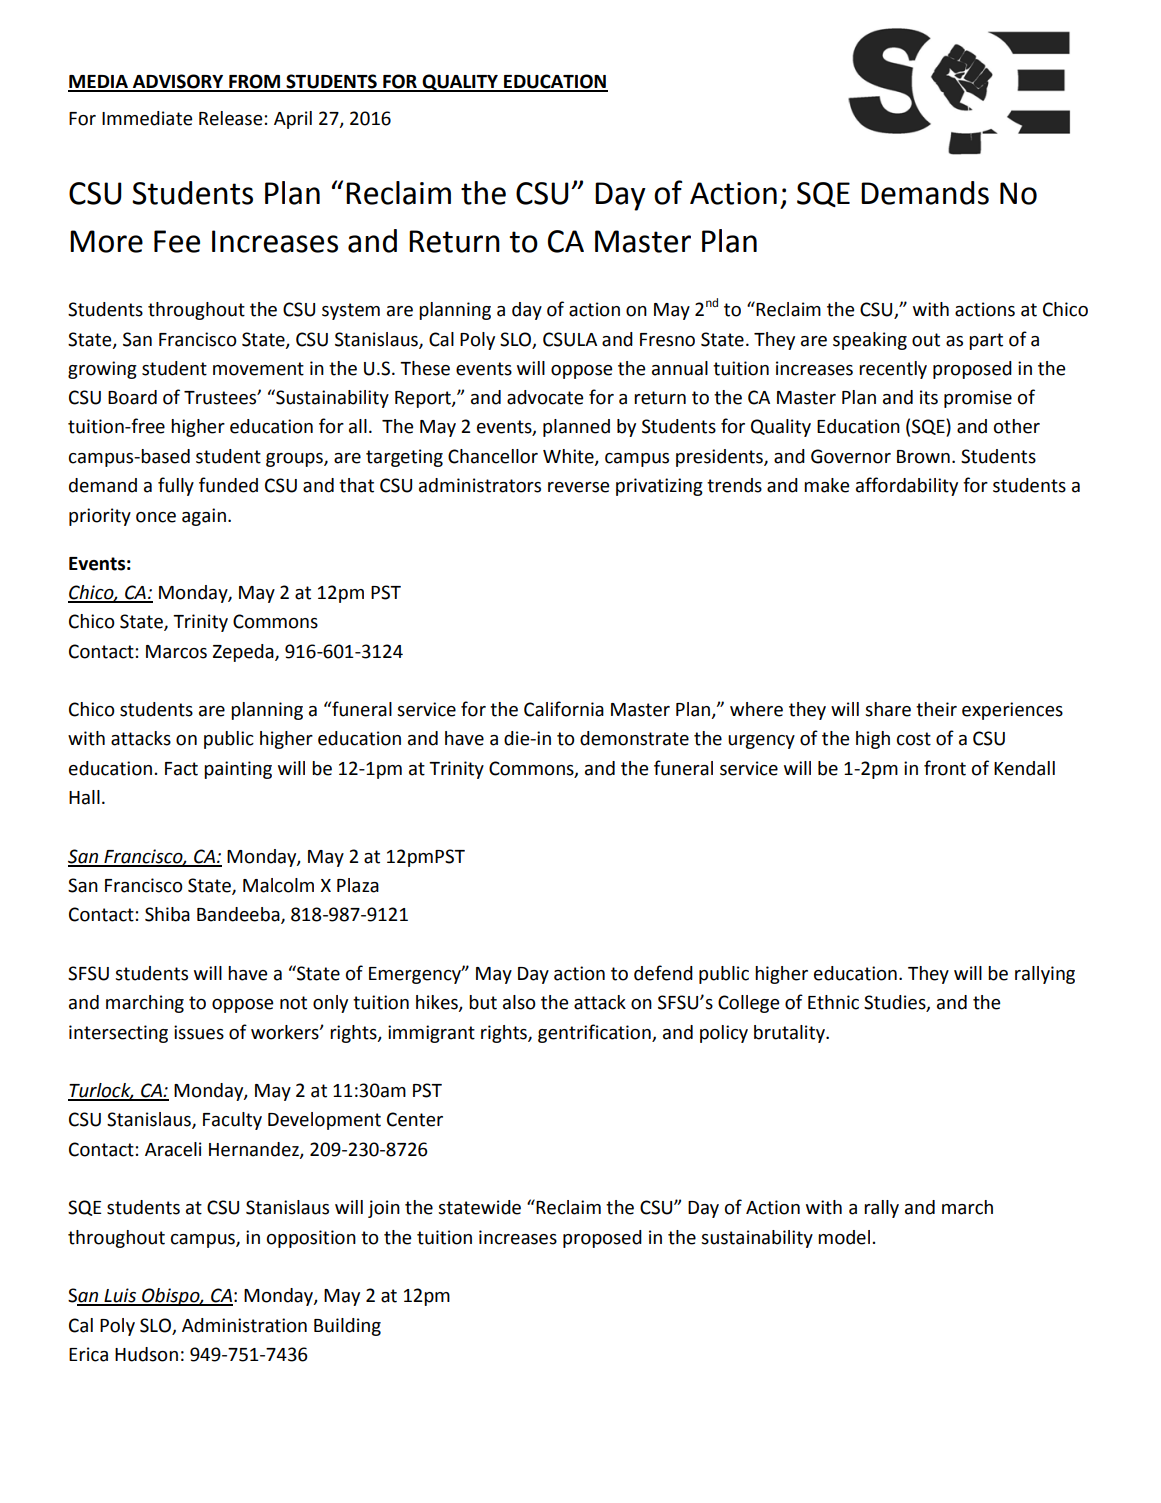 This screenshot has width=1161, height=1503. What do you see at coordinates (231, 118) in the screenshot?
I see `Release` at bounding box center [231, 118].
